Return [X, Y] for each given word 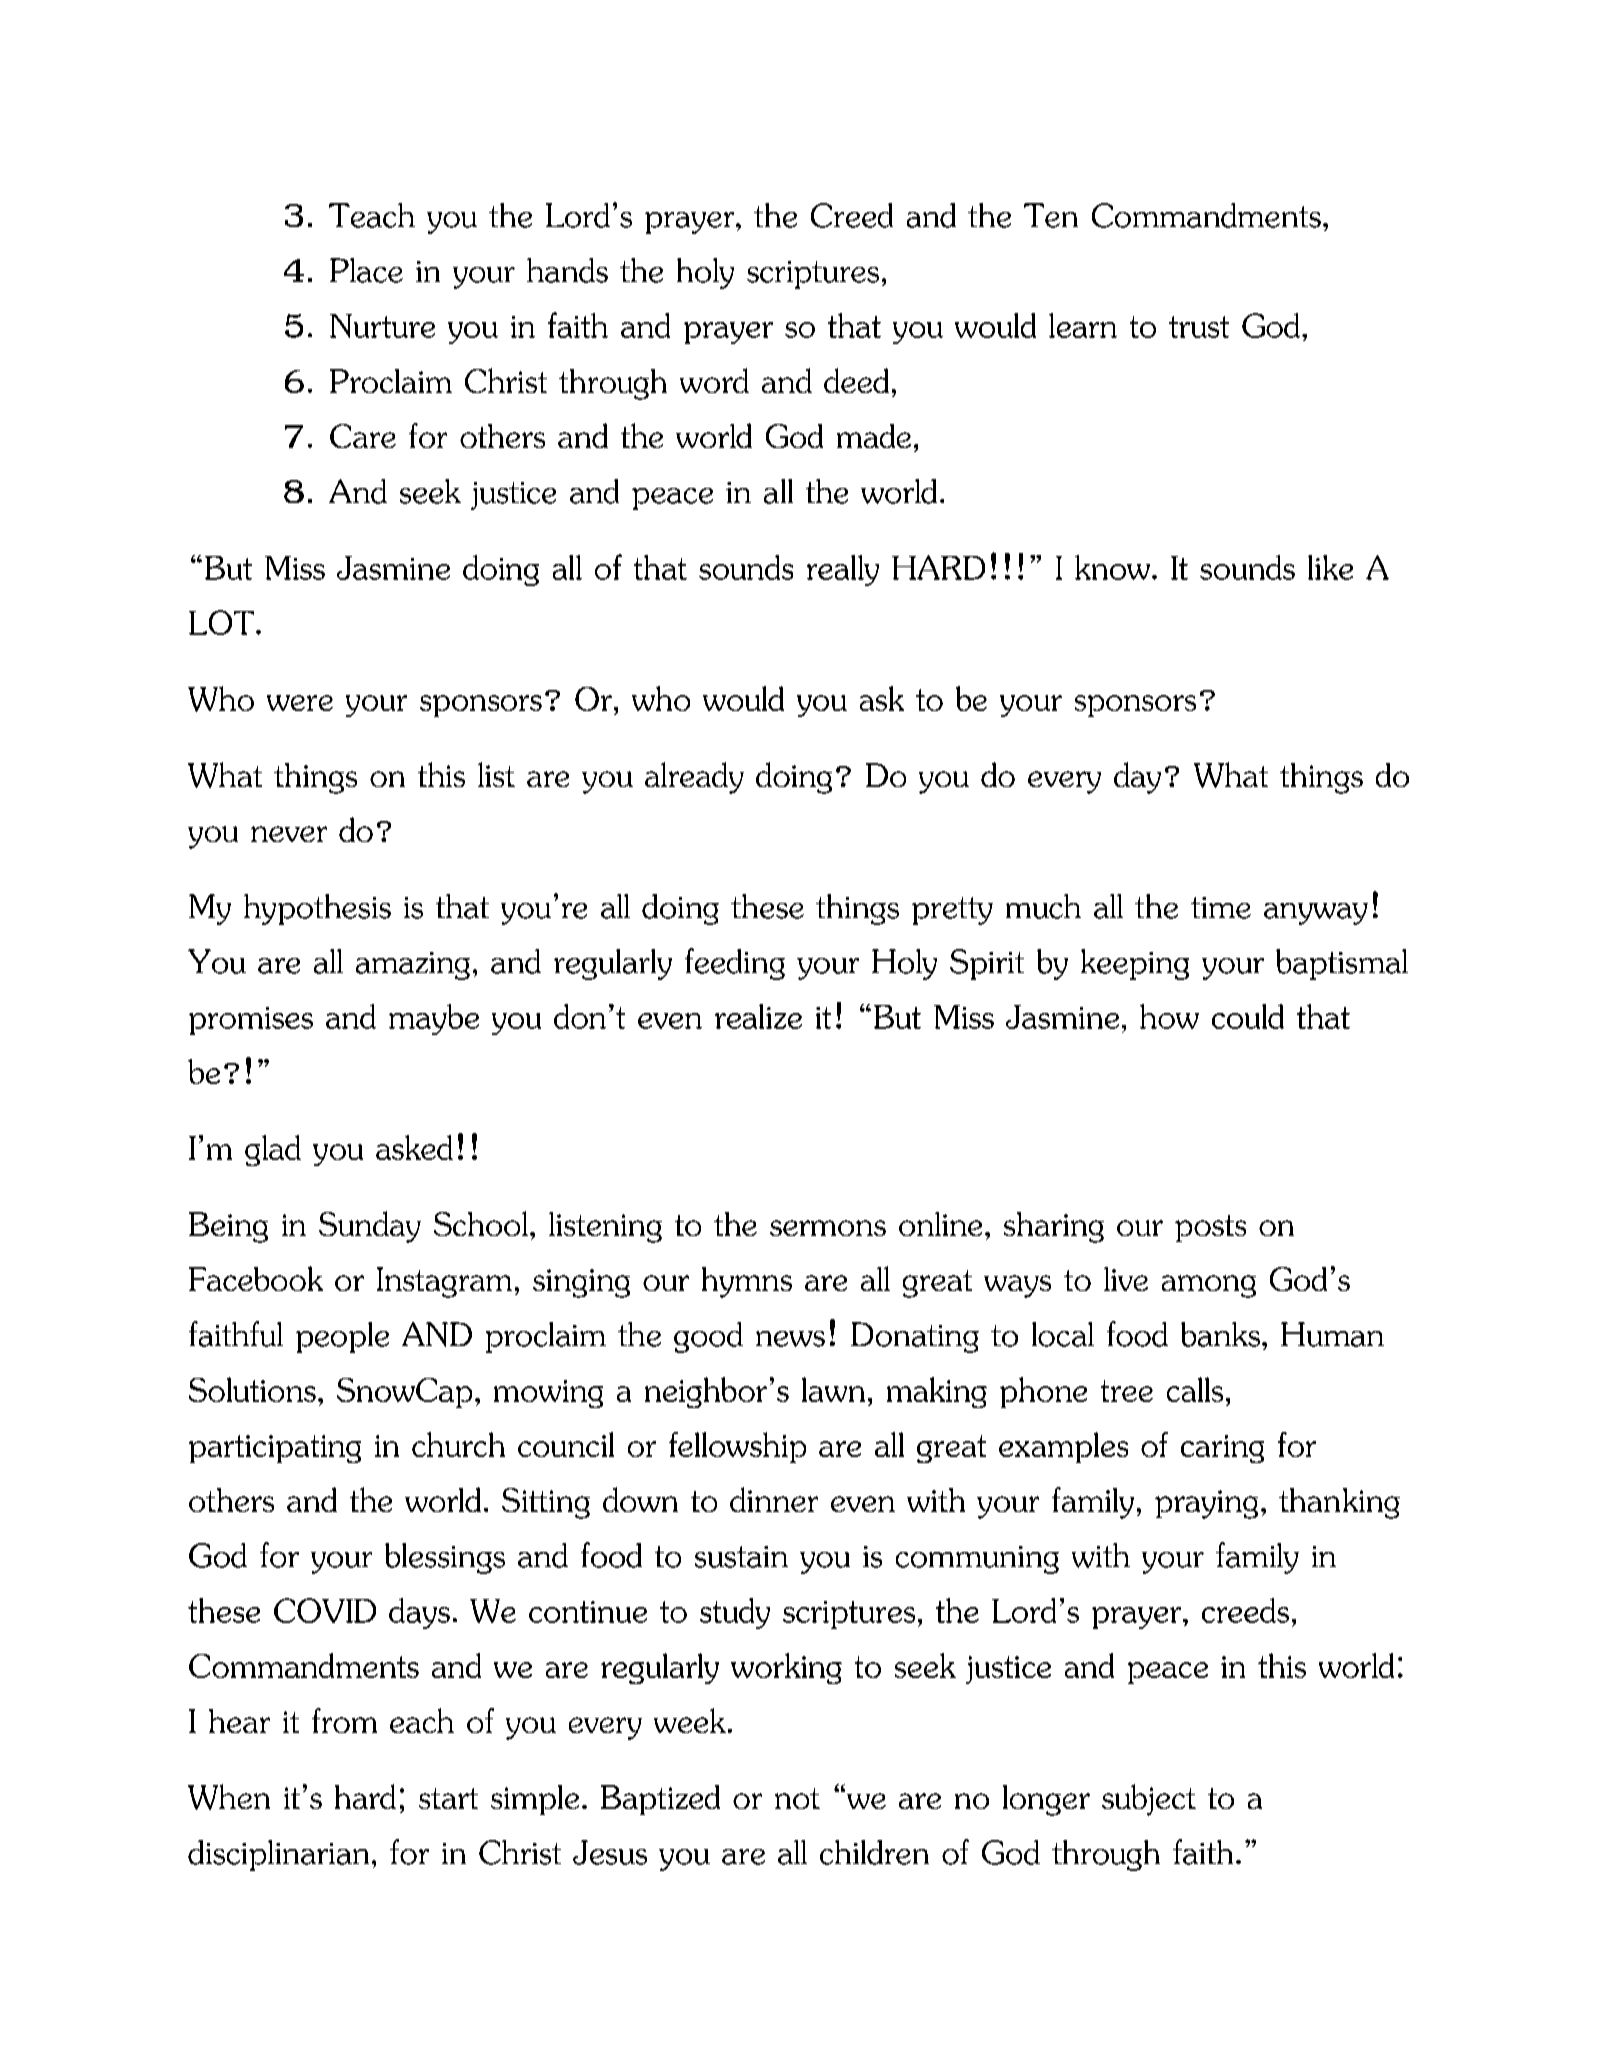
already [694, 778]
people [342, 1337]
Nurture [382, 326]
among [1209, 1286]
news [790, 1339]
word [714, 380]
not [797, 1798]
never [289, 834]
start [448, 1798]
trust [1199, 327]
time [1221, 908]
